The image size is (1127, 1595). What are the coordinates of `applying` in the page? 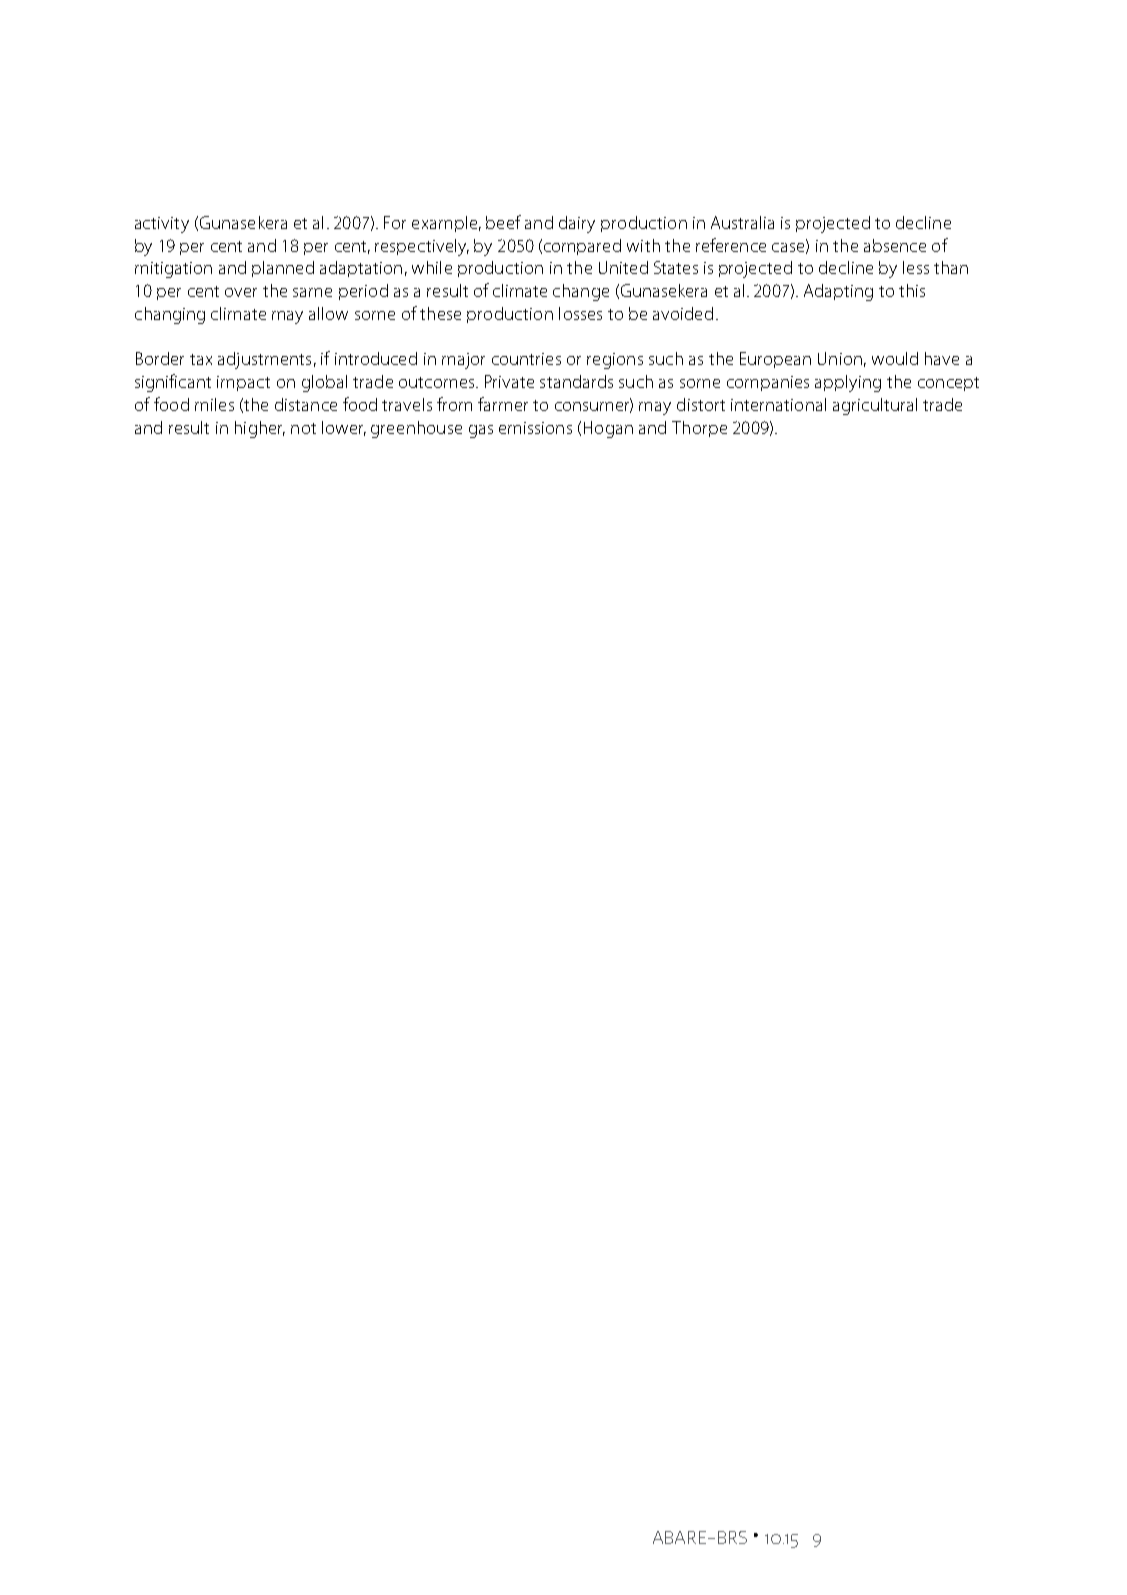 It's located at (848, 383).
